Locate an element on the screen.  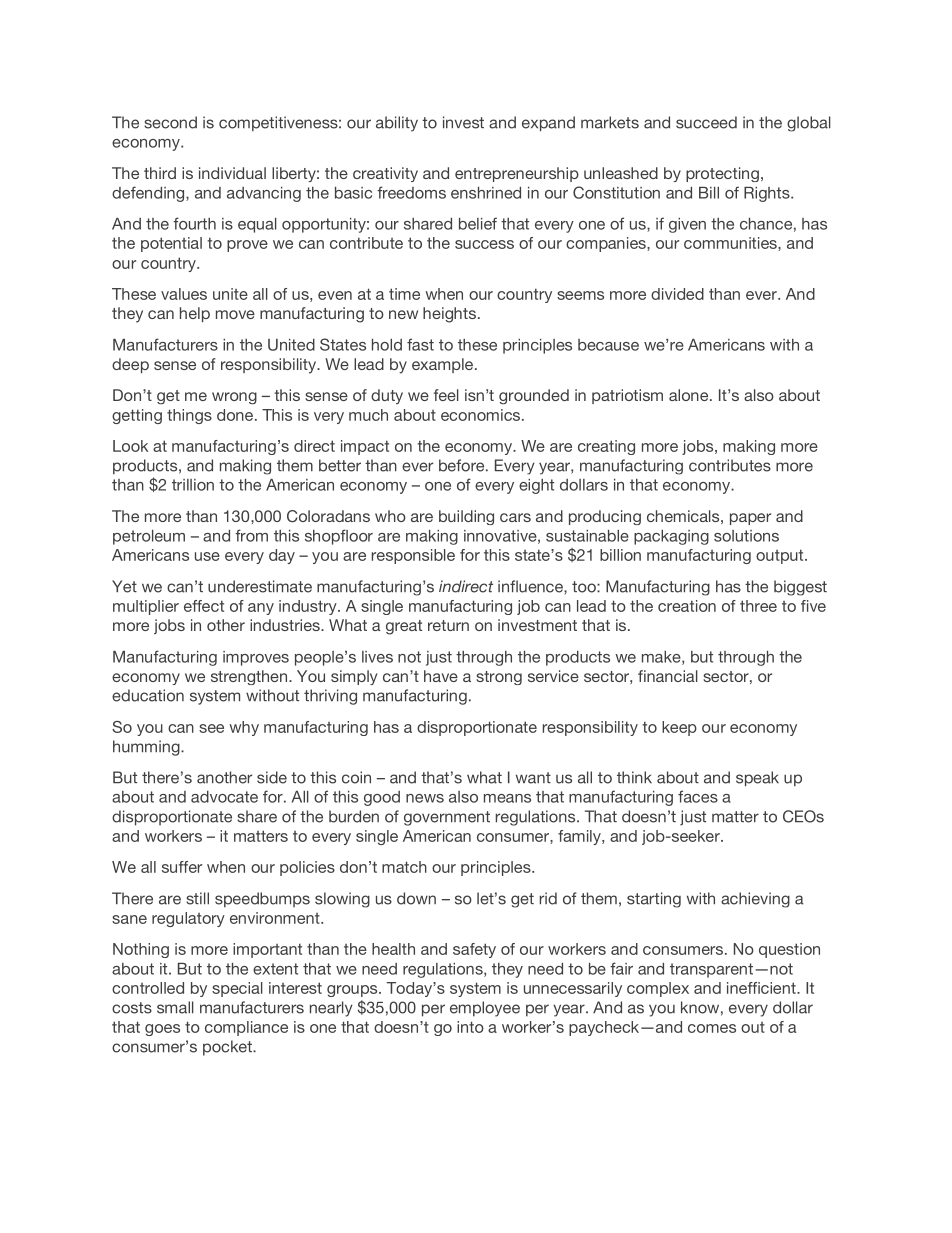
employee is located at coordinates (485, 1009).
